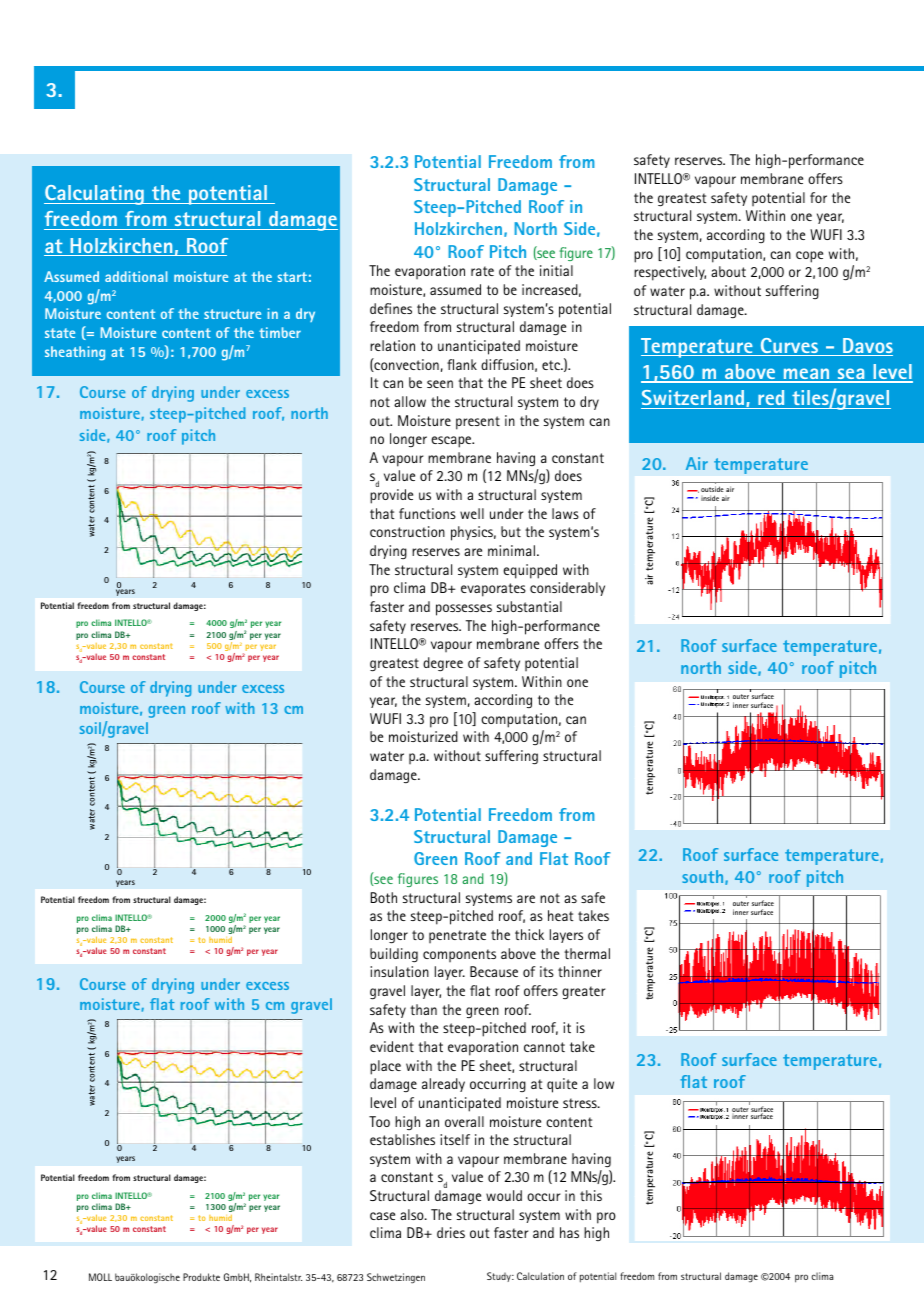 The width and height of the screenshot is (924, 1308). Describe the element at coordinates (384, 897) in the screenshot. I see `Both` at that location.
